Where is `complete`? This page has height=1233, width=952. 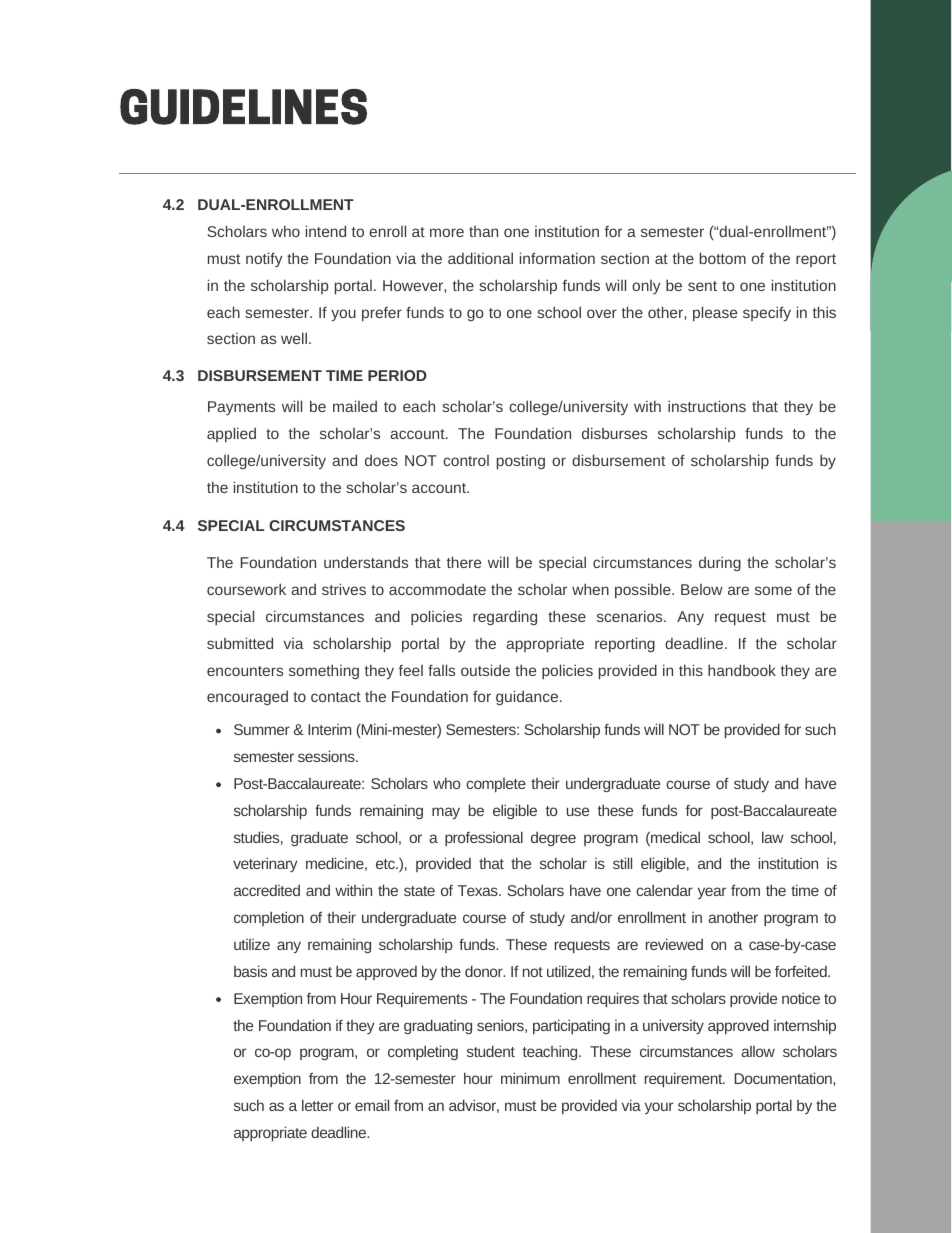
complete is located at coordinates (496, 785).
